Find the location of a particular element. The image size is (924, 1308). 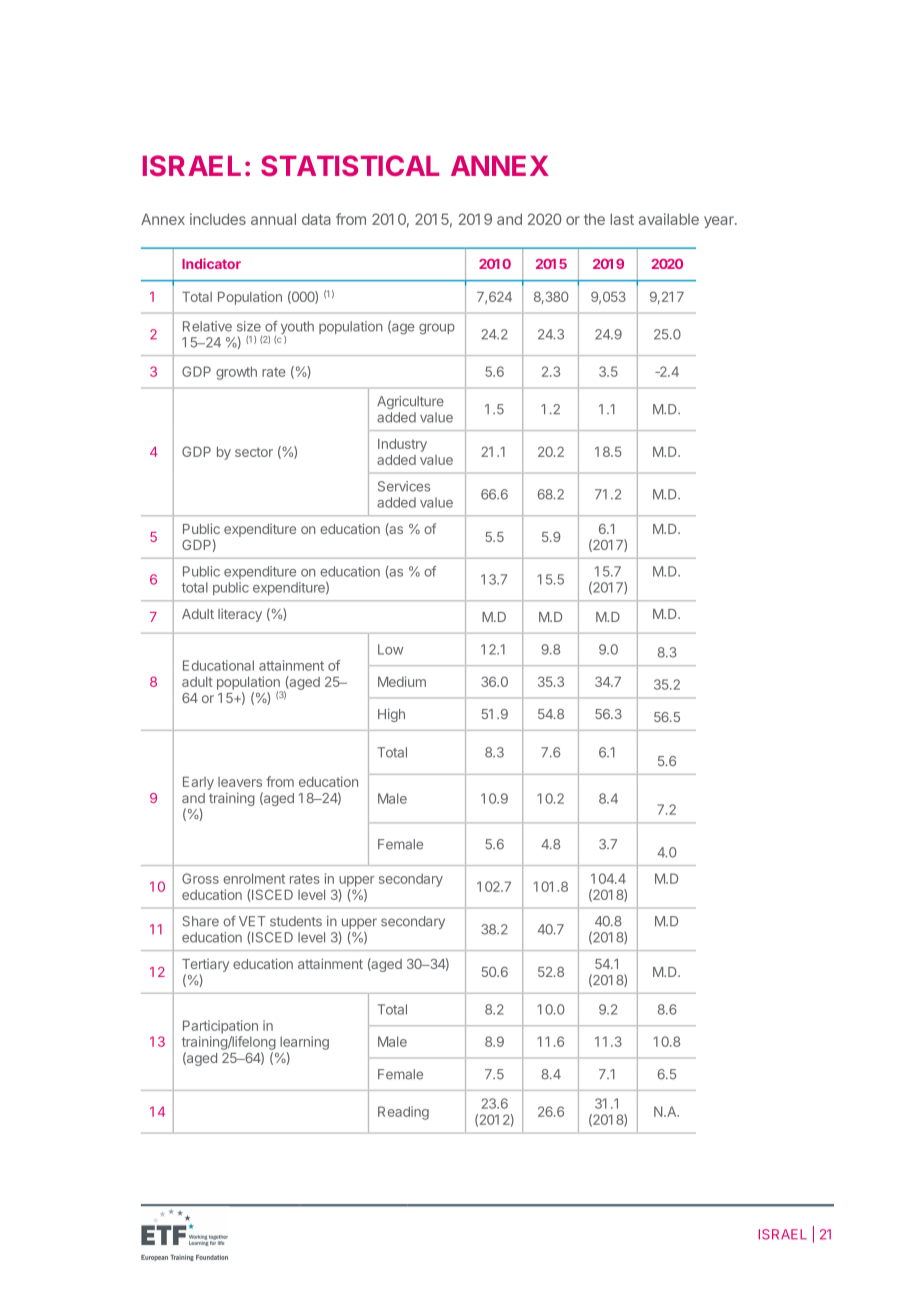

High is located at coordinates (391, 715).
